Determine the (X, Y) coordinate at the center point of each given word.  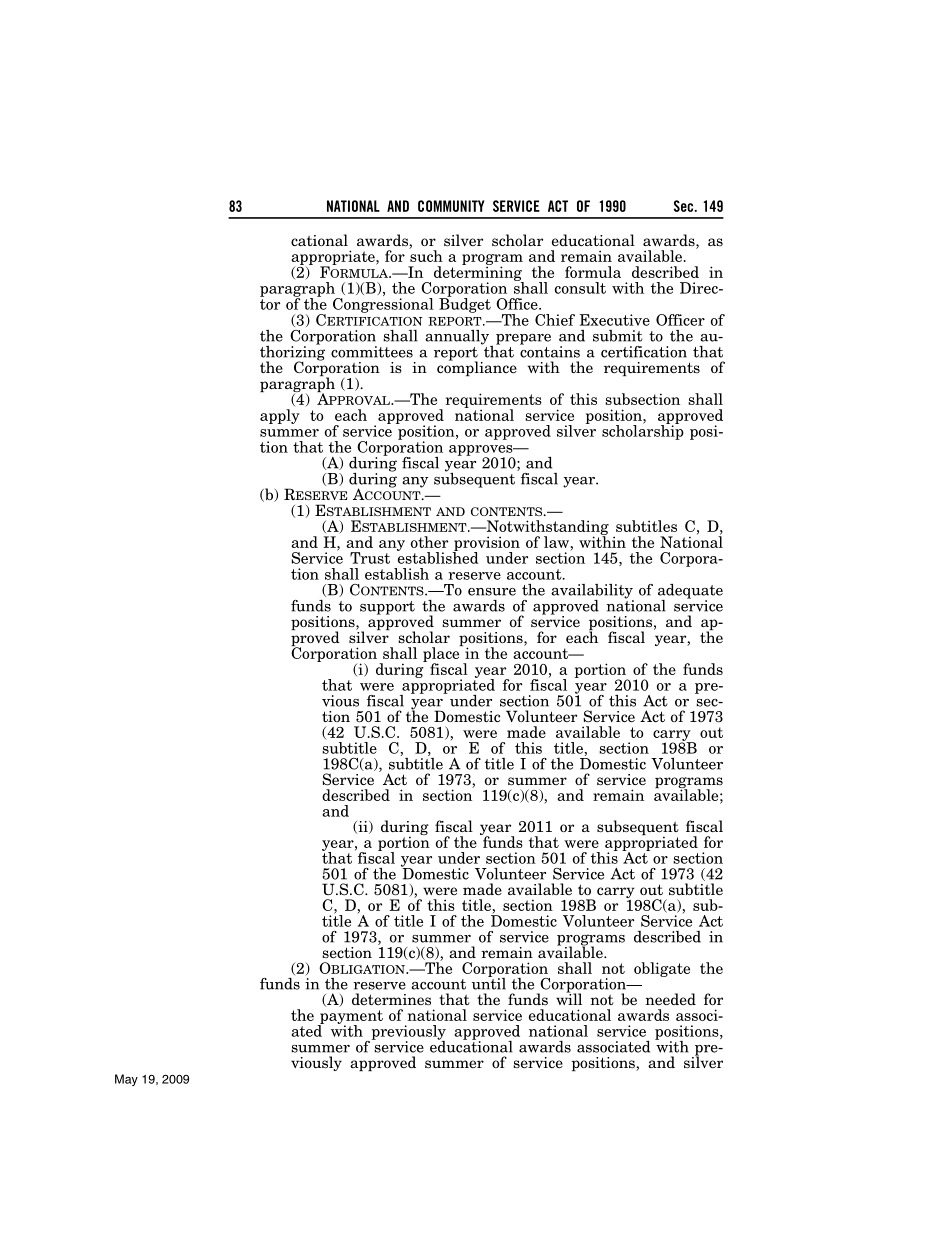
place (442, 654)
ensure (492, 592)
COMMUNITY (451, 206)
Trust (370, 558)
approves (482, 451)
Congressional (383, 305)
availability (592, 592)
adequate (690, 592)
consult (580, 288)
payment (350, 1018)
